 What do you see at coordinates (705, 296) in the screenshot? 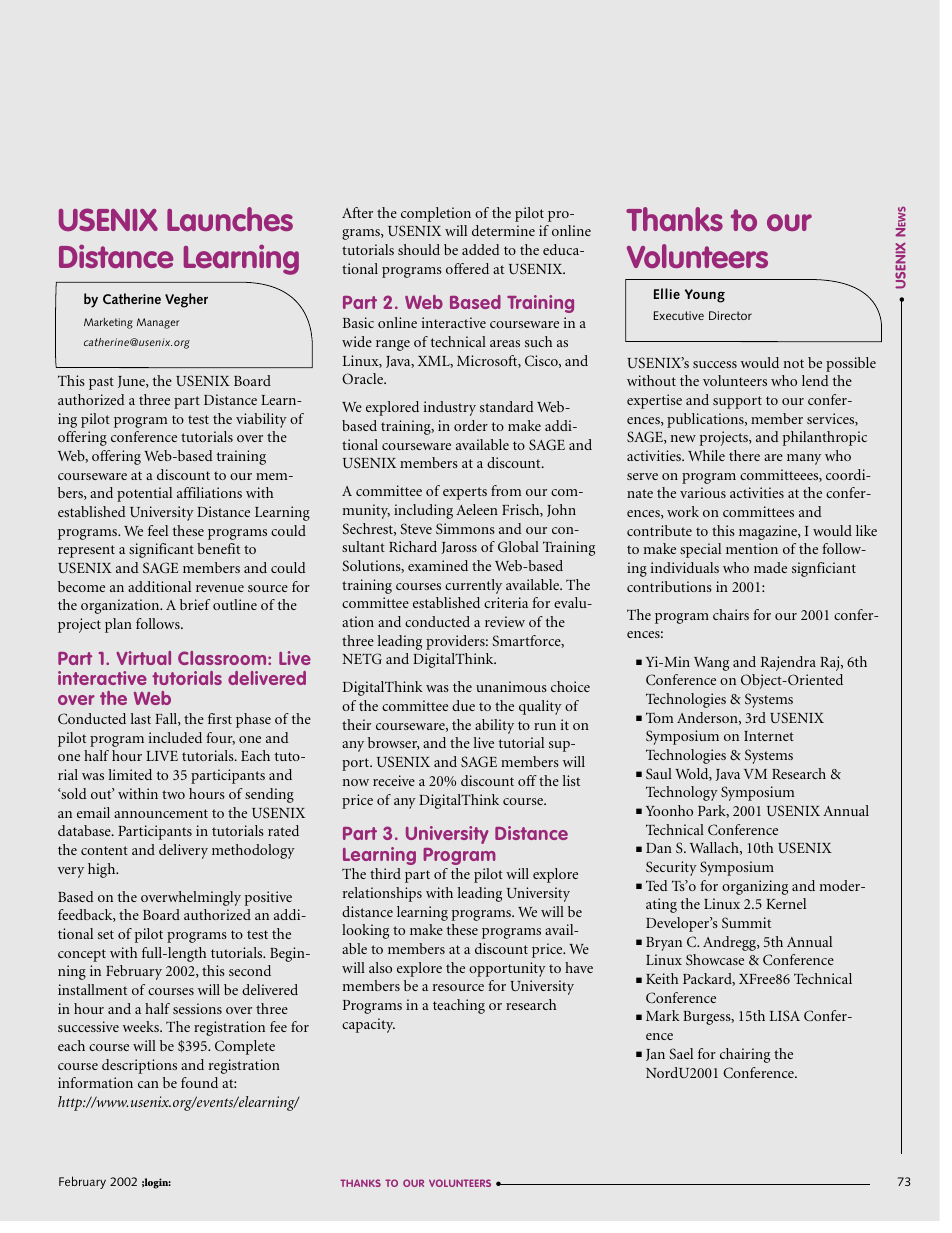
I see `Young` at bounding box center [705, 296].
